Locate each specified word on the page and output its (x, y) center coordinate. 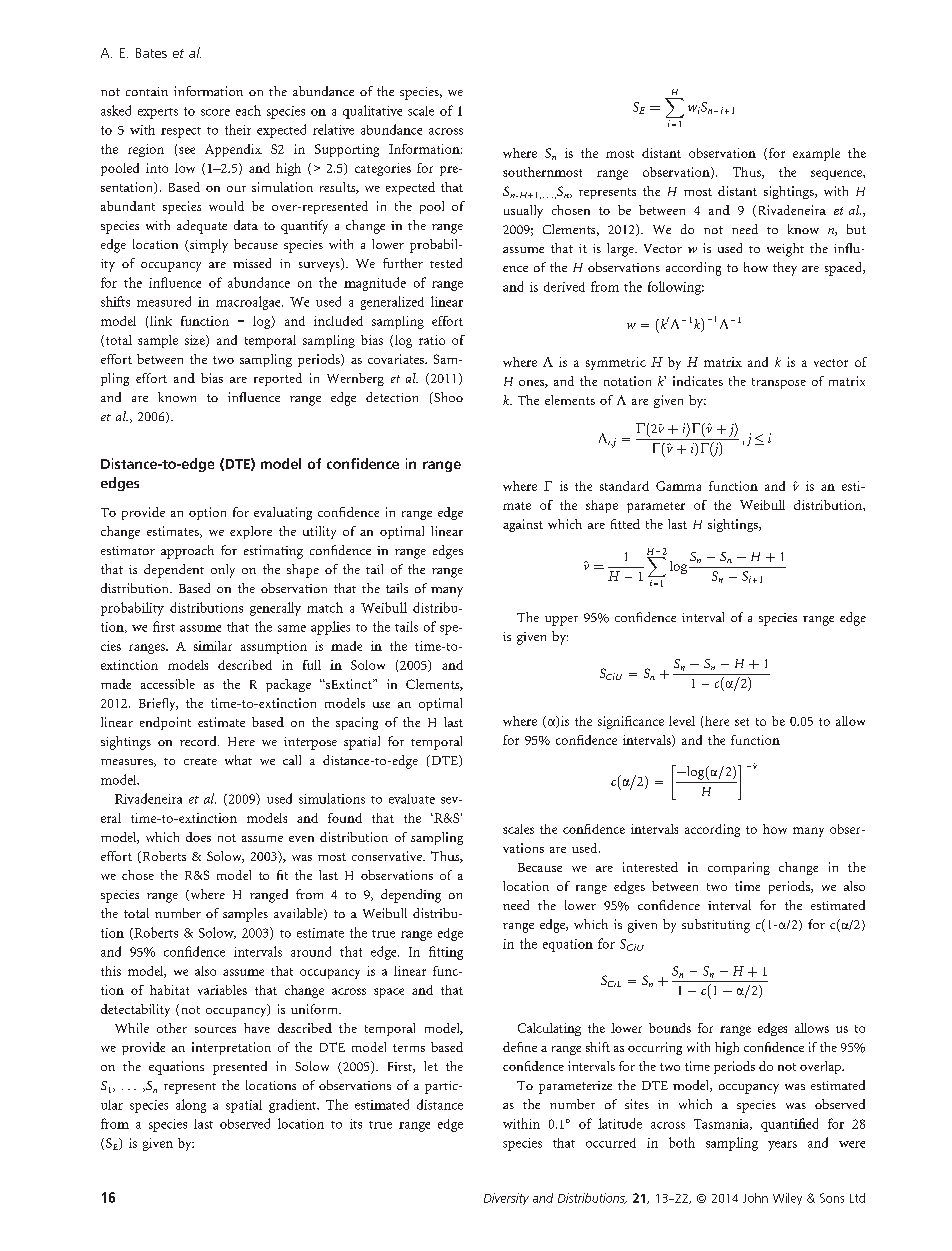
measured (164, 301)
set (742, 722)
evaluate (412, 799)
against (523, 525)
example (816, 154)
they (785, 269)
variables (222, 990)
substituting (716, 926)
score (215, 112)
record (199, 741)
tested (446, 263)
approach (187, 552)
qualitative (372, 112)
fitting (446, 953)
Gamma (678, 486)
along (191, 1106)
